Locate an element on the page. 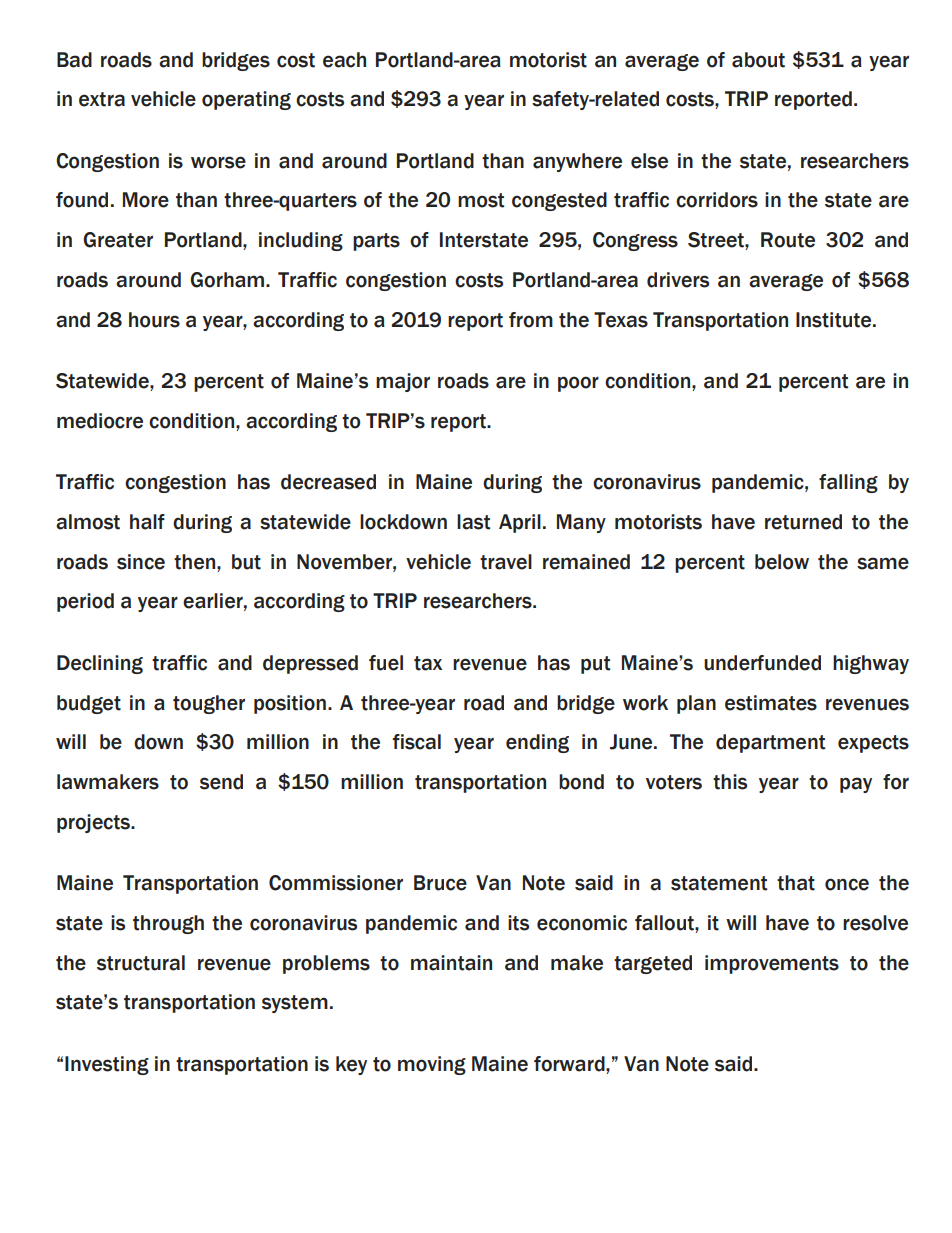  since is located at coordinates (141, 562).
